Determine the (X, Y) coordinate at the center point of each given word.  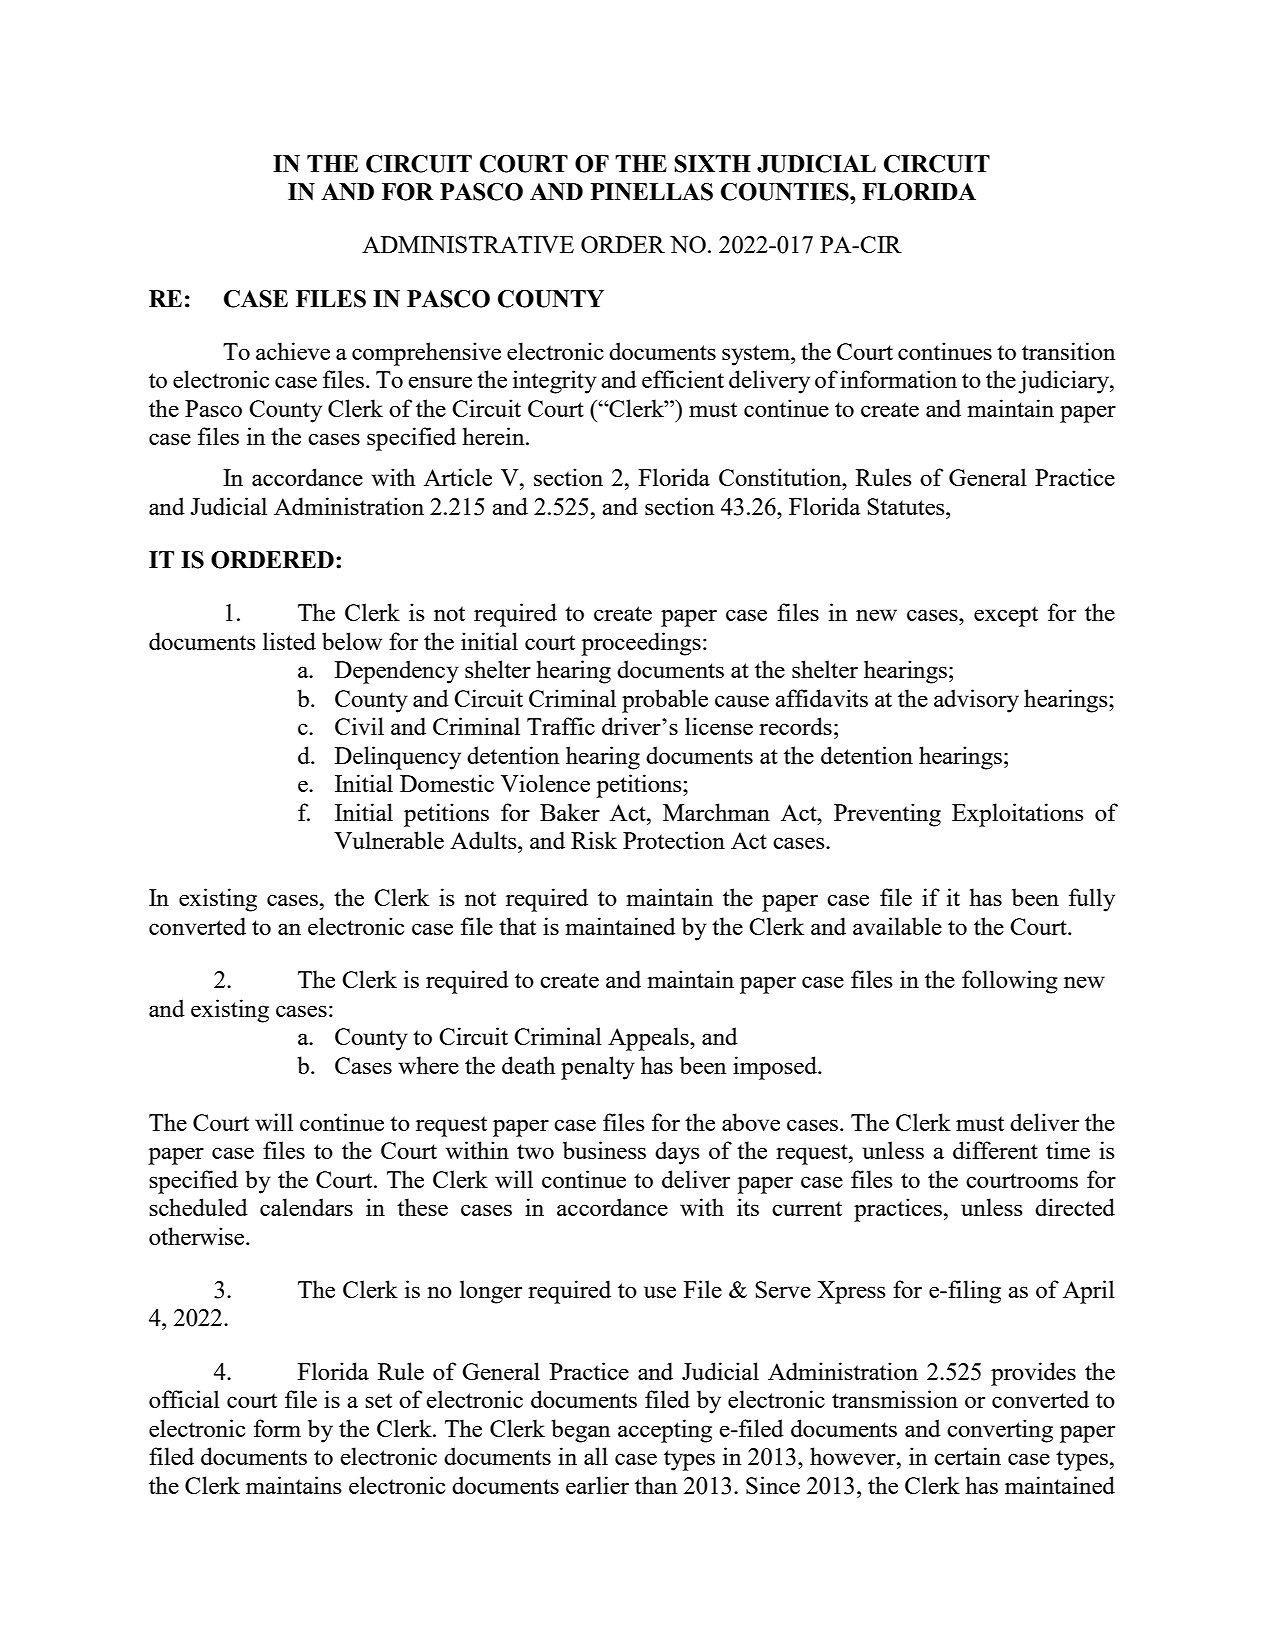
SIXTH (713, 164)
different (995, 1150)
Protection (674, 840)
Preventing (887, 815)
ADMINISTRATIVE (468, 244)
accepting (665, 1431)
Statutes (907, 506)
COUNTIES (786, 192)
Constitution (781, 477)
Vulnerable (389, 840)
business (604, 1150)
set (378, 1400)
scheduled (198, 1207)
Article (458, 477)
